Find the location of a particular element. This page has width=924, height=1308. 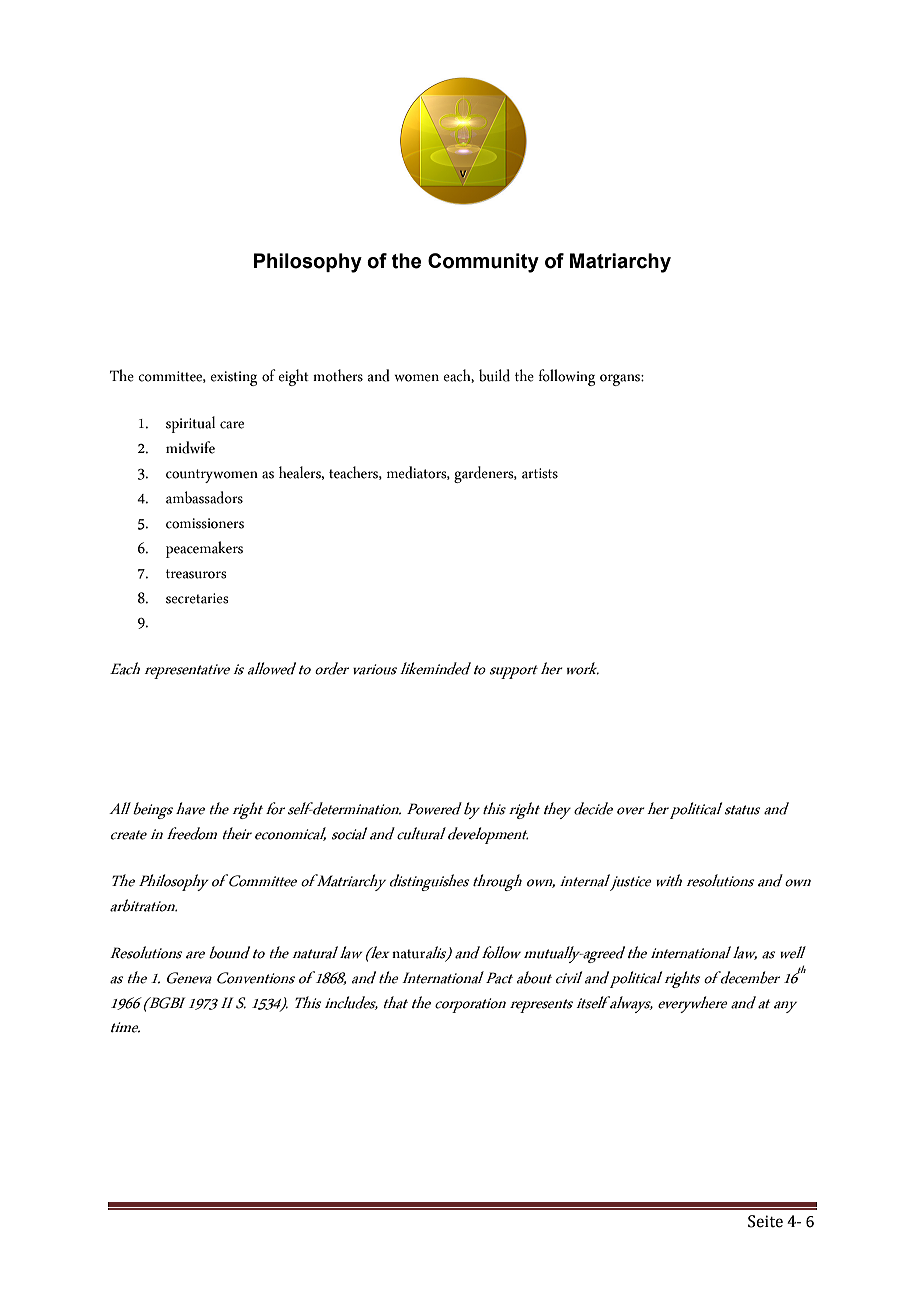

Seite is located at coordinates (765, 1221).
